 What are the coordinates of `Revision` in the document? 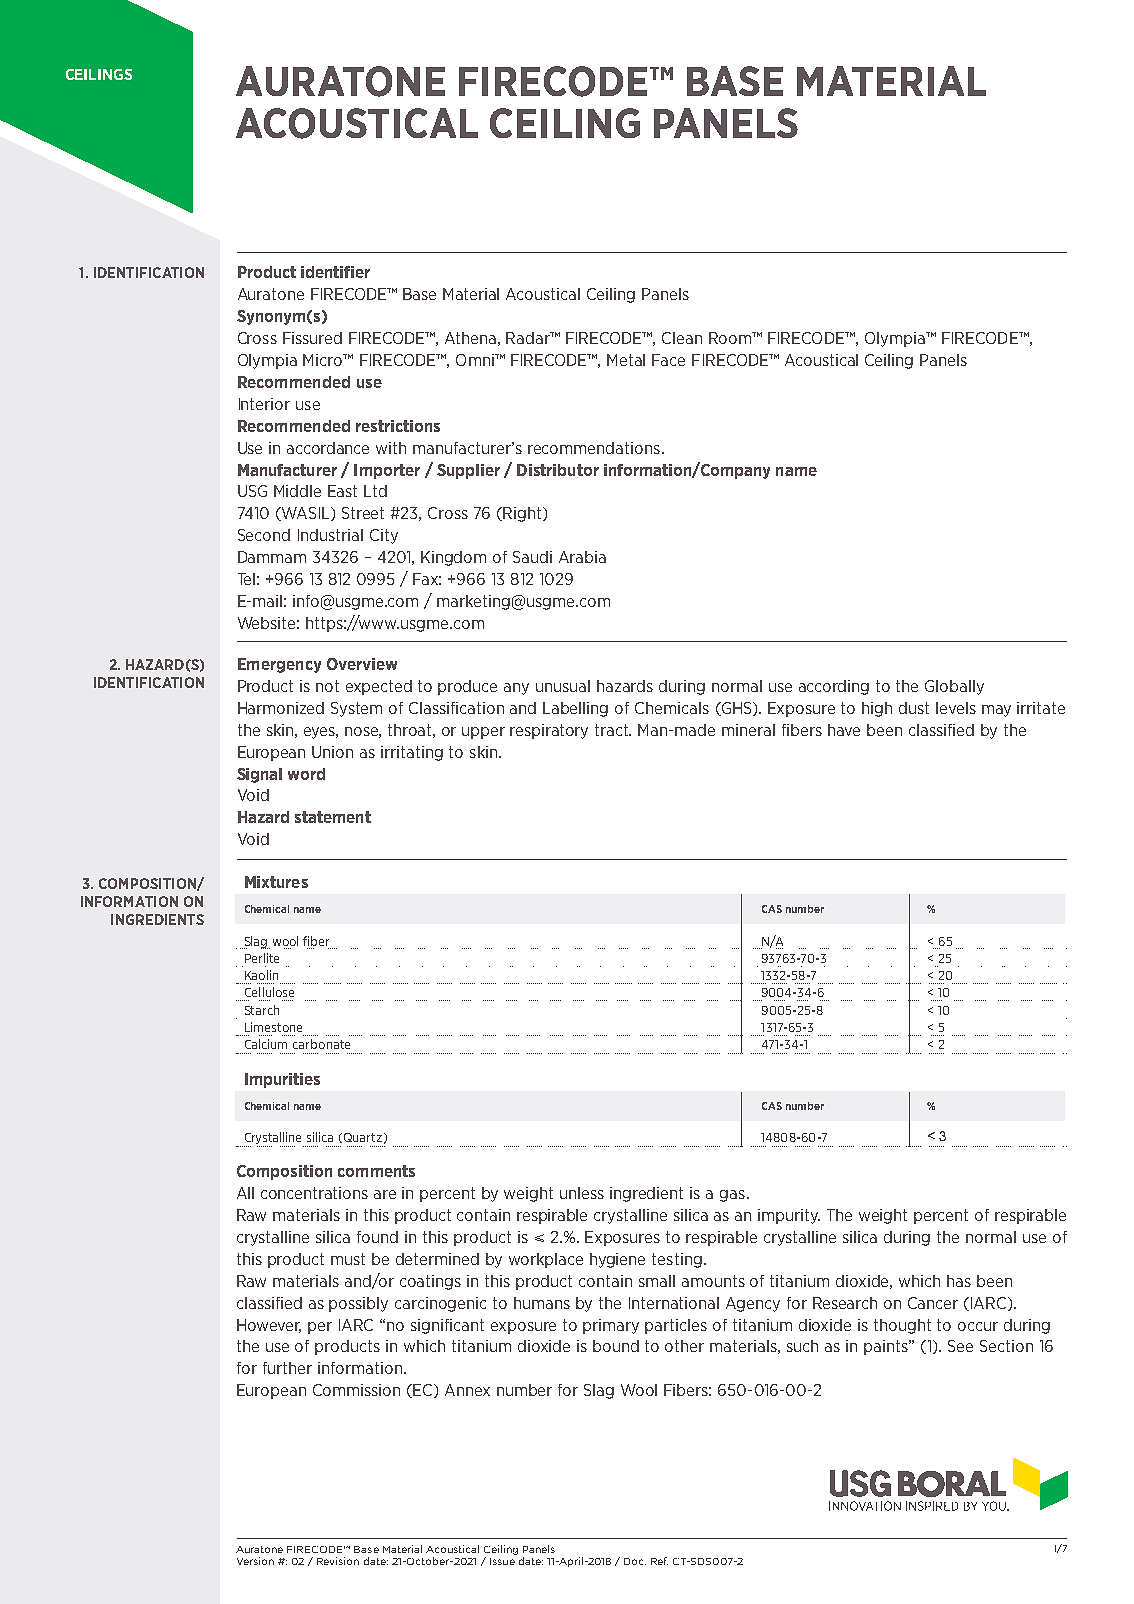 It's located at (338, 1561).
